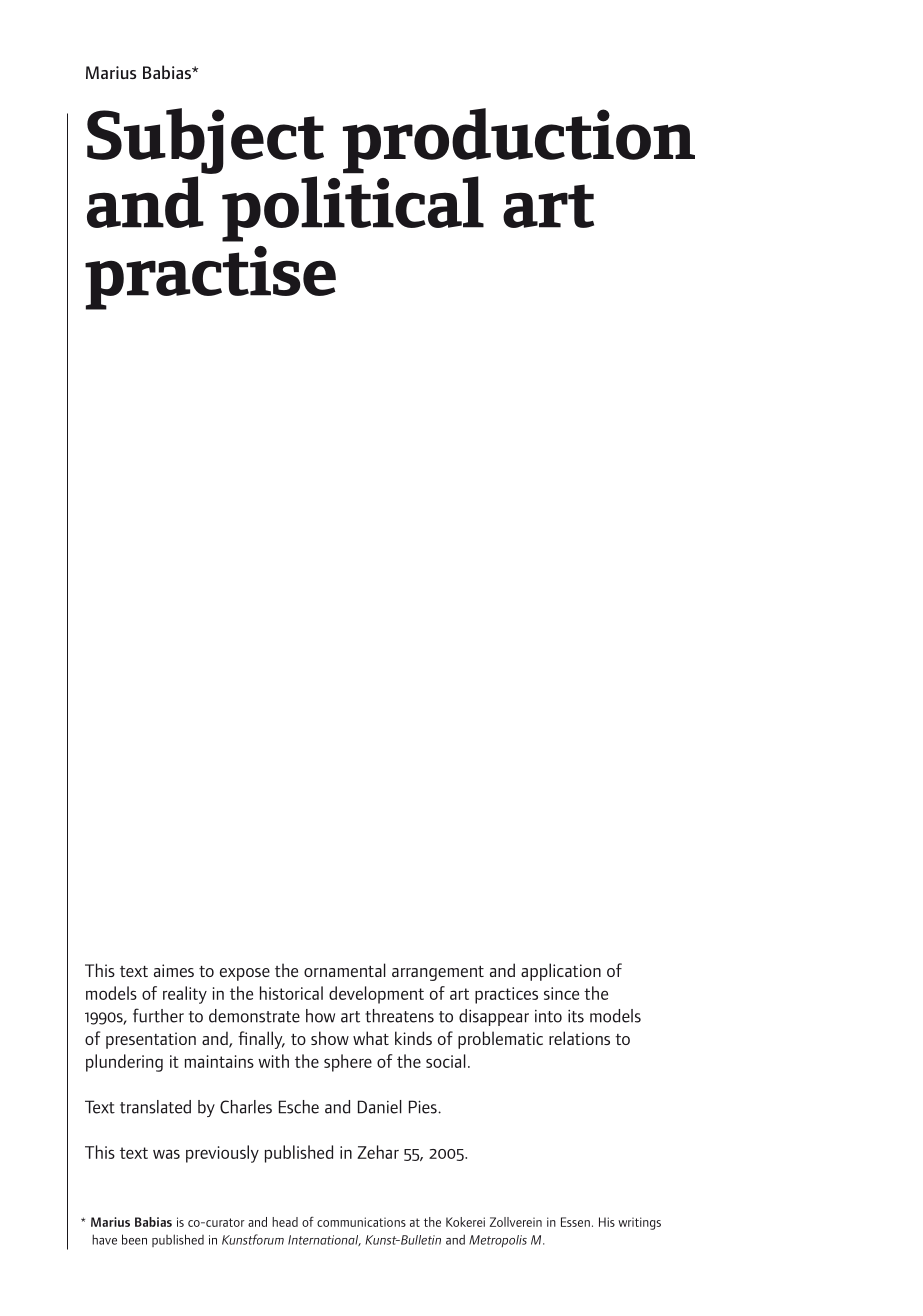  Describe the element at coordinates (205, 141) in the screenshot. I see `Subject` at that location.
